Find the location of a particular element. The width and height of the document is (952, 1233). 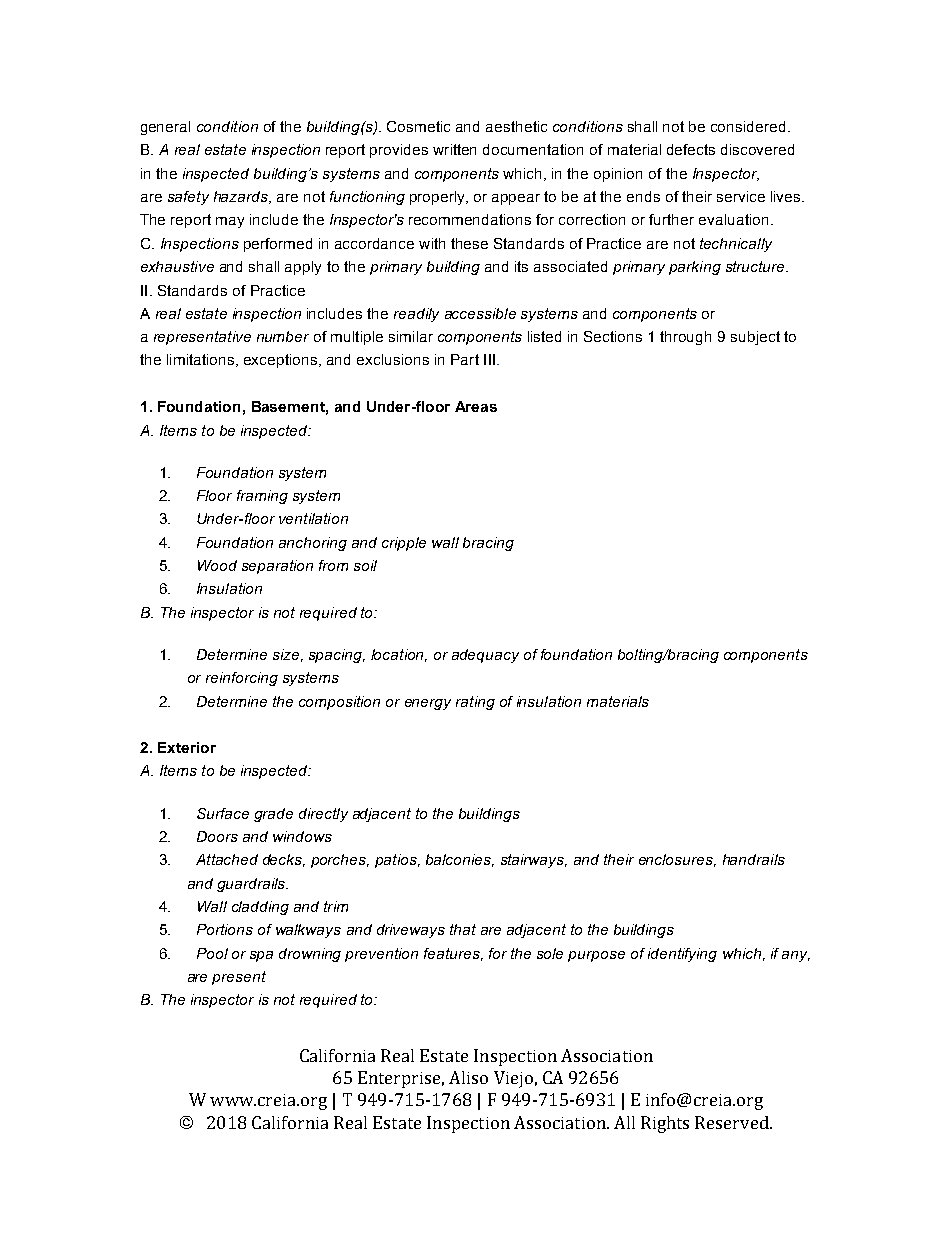

adequacy is located at coordinates (485, 656).
